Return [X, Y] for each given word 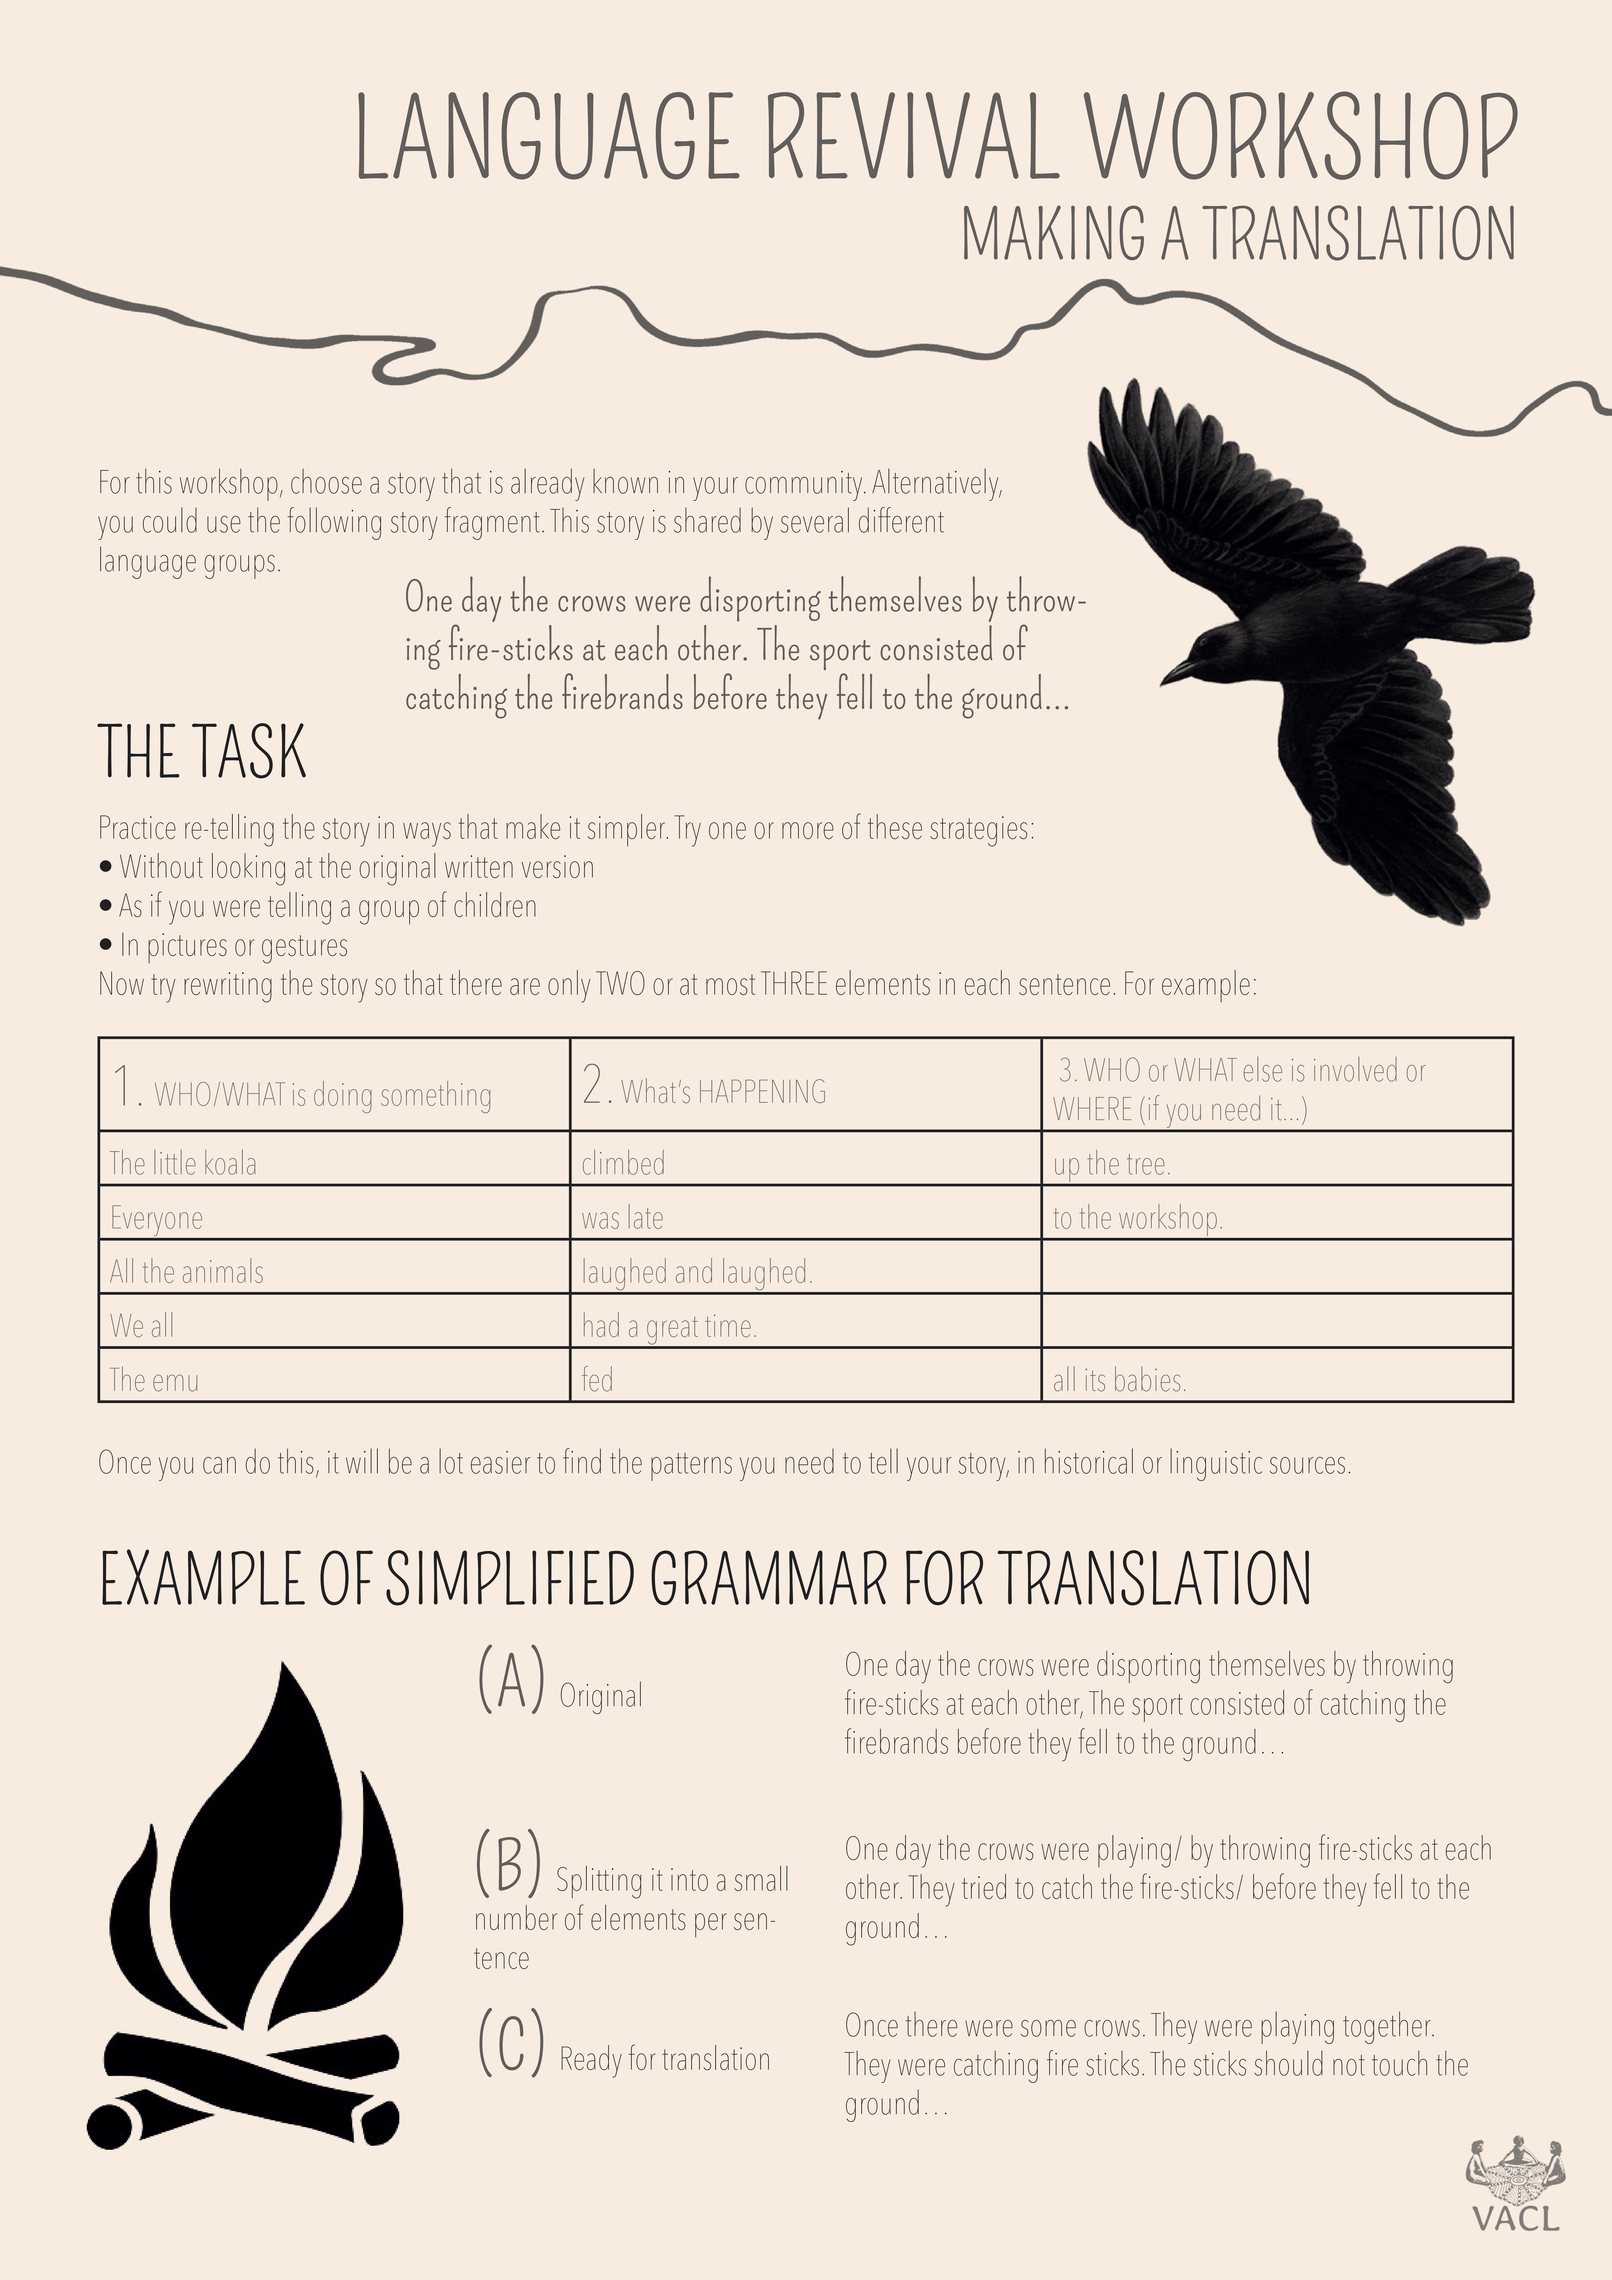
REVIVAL [914, 135]
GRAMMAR [769, 1577]
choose [326, 481]
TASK [249, 751]
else [1263, 1069]
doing [343, 1097]
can [219, 1465]
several [815, 520]
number [516, 1917]
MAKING [1054, 232]
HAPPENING [762, 1091]
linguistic [1216, 1464]
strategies [978, 831]
